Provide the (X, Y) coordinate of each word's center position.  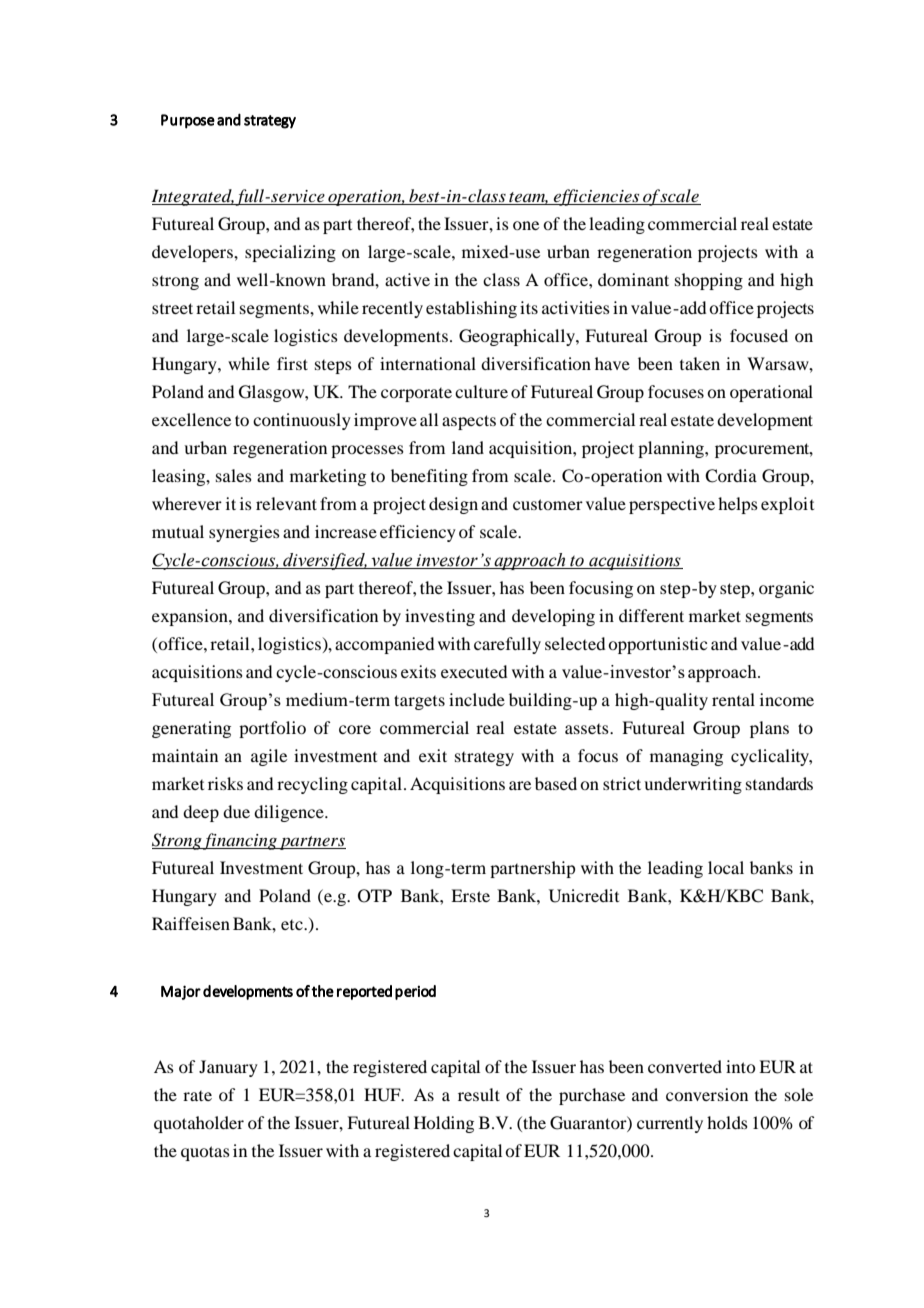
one (526, 225)
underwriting (693, 785)
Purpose (188, 121)
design (453, 505)
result (479, 1094)
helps (738, 505)
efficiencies (597, 197)
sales (234, 475)
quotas (205, 1153)
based (556, 783)
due (236, 811)
